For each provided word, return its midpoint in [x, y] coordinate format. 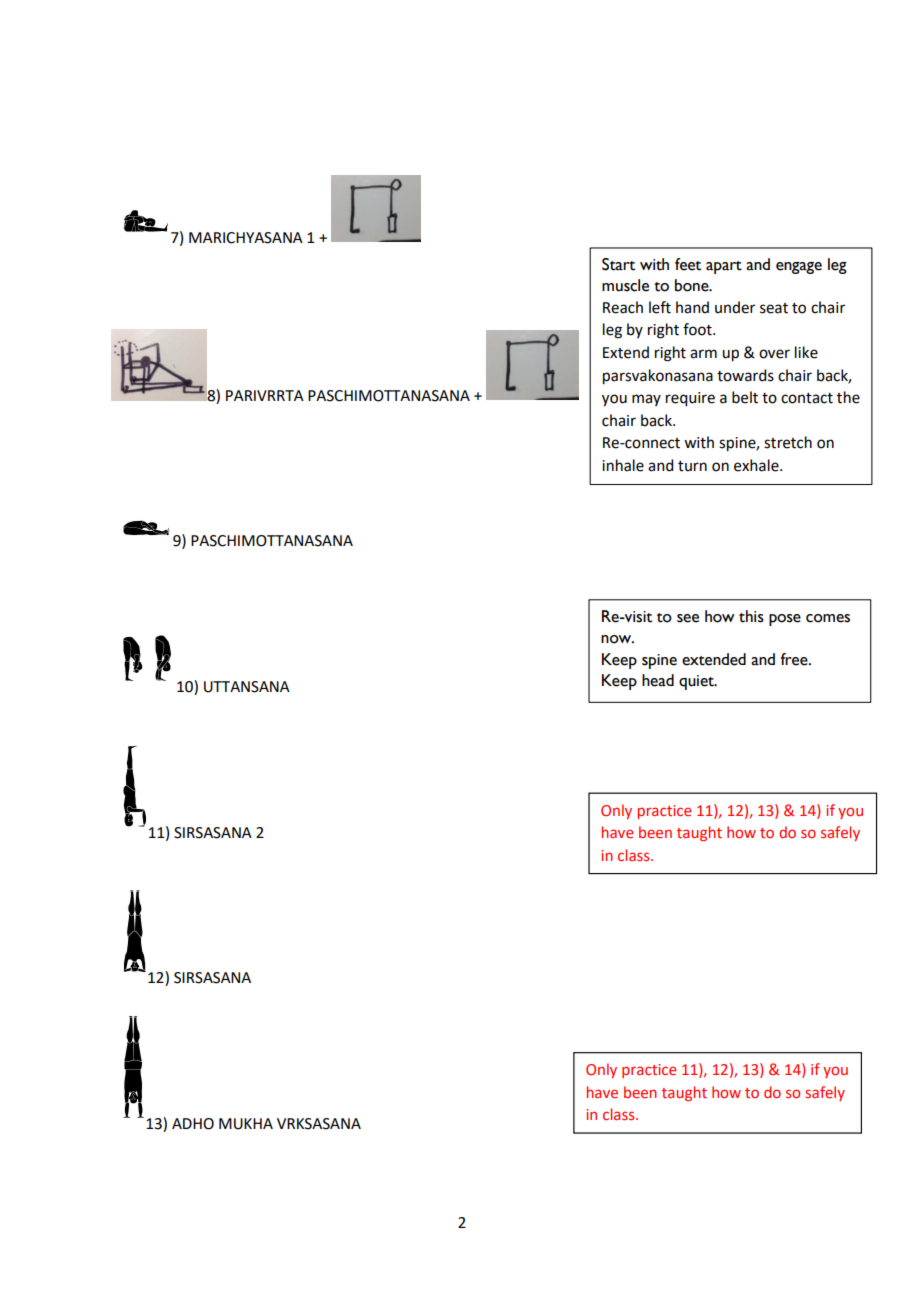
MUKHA [246, 1124]
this [751, 616]
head [658, 680]
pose [785, 620]
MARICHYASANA [246, 238]
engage [799, 268]
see [688, 618]
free [795, 659]
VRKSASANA [319, 1124]
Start [618, 264]
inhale [623, 465]
